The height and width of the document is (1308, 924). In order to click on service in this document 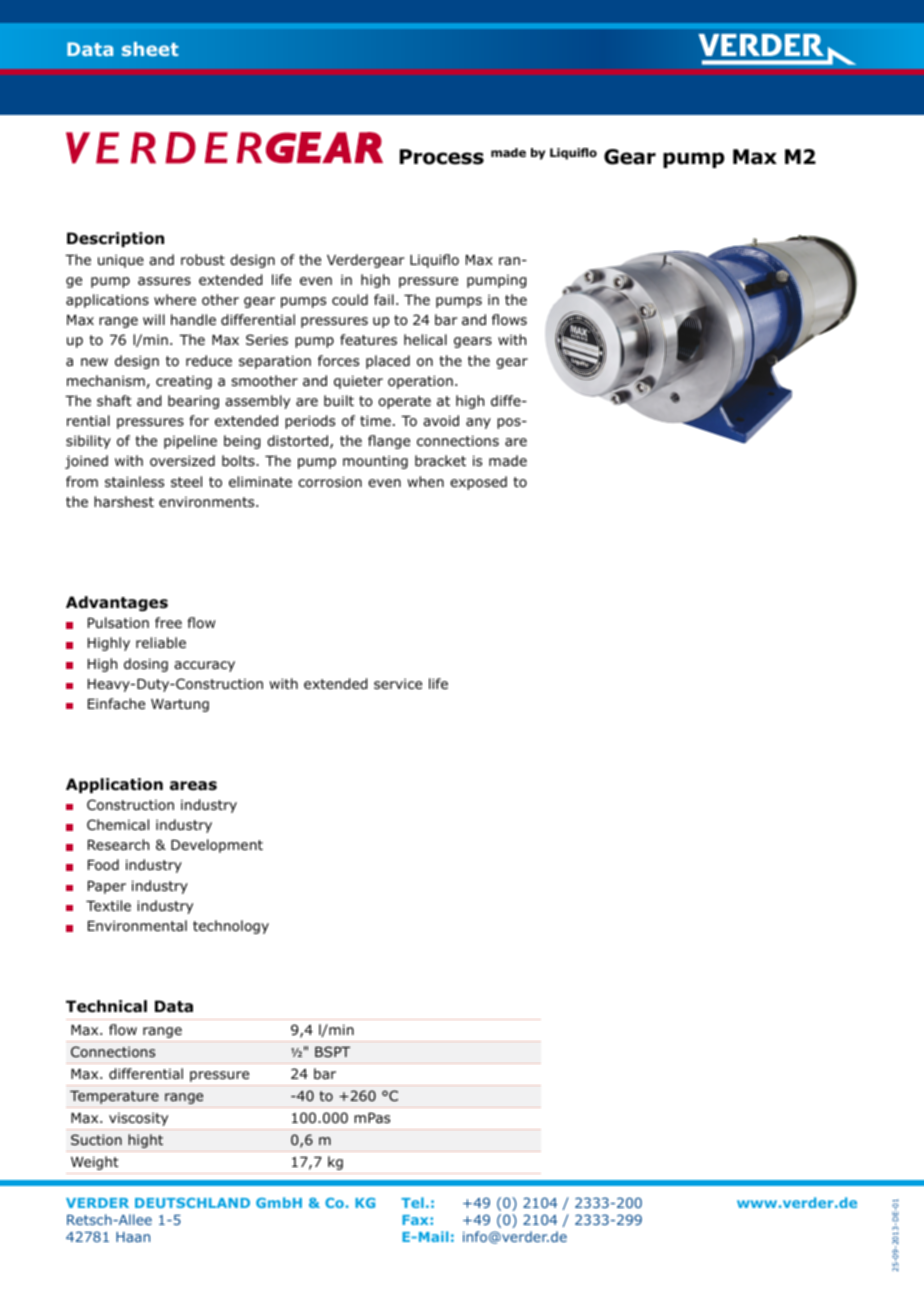, I will do `click(398, 683)`.
